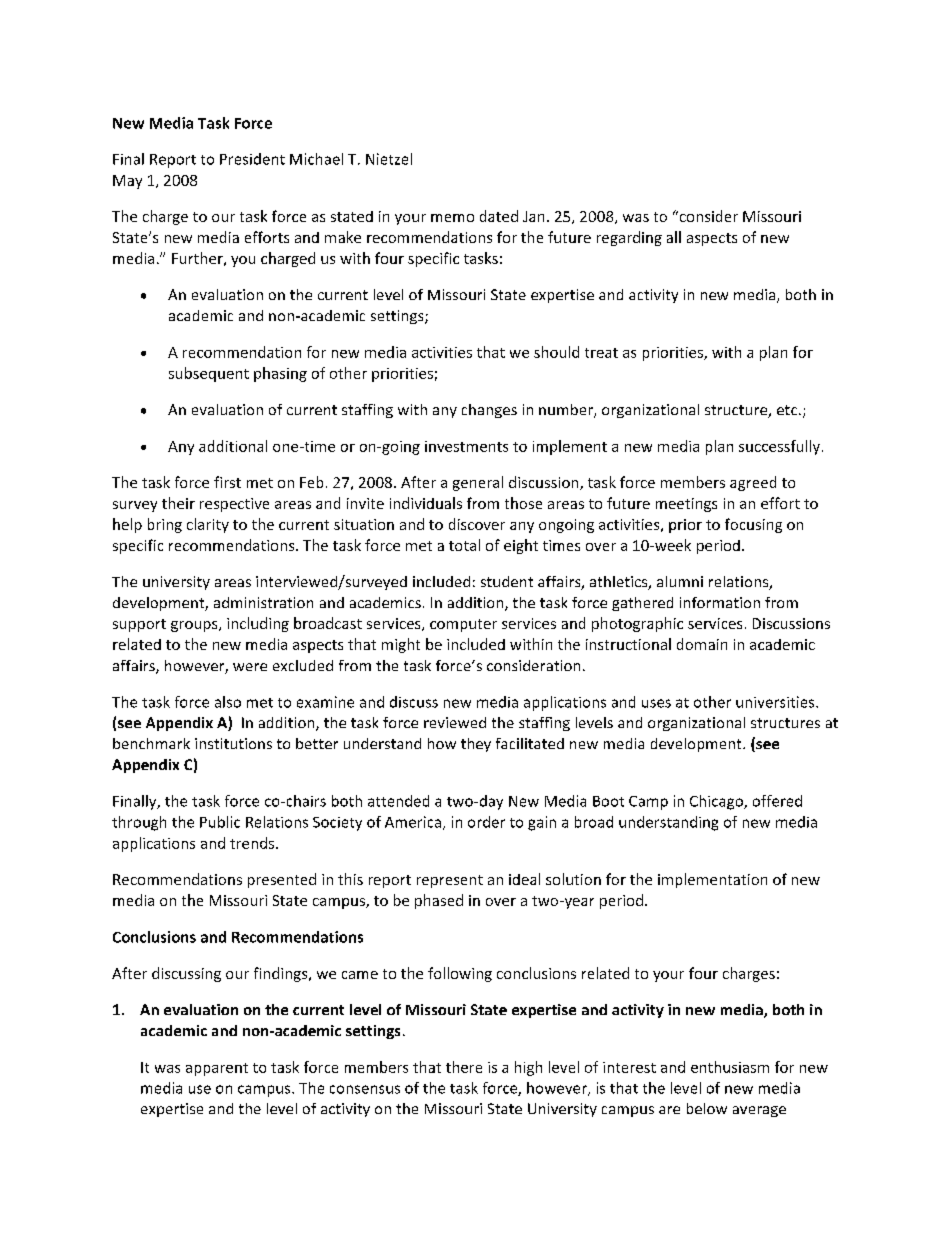  What do you see at coordinates (788, 410) in the screenshot?
I see `etc` at bounding box center [788, 410].
